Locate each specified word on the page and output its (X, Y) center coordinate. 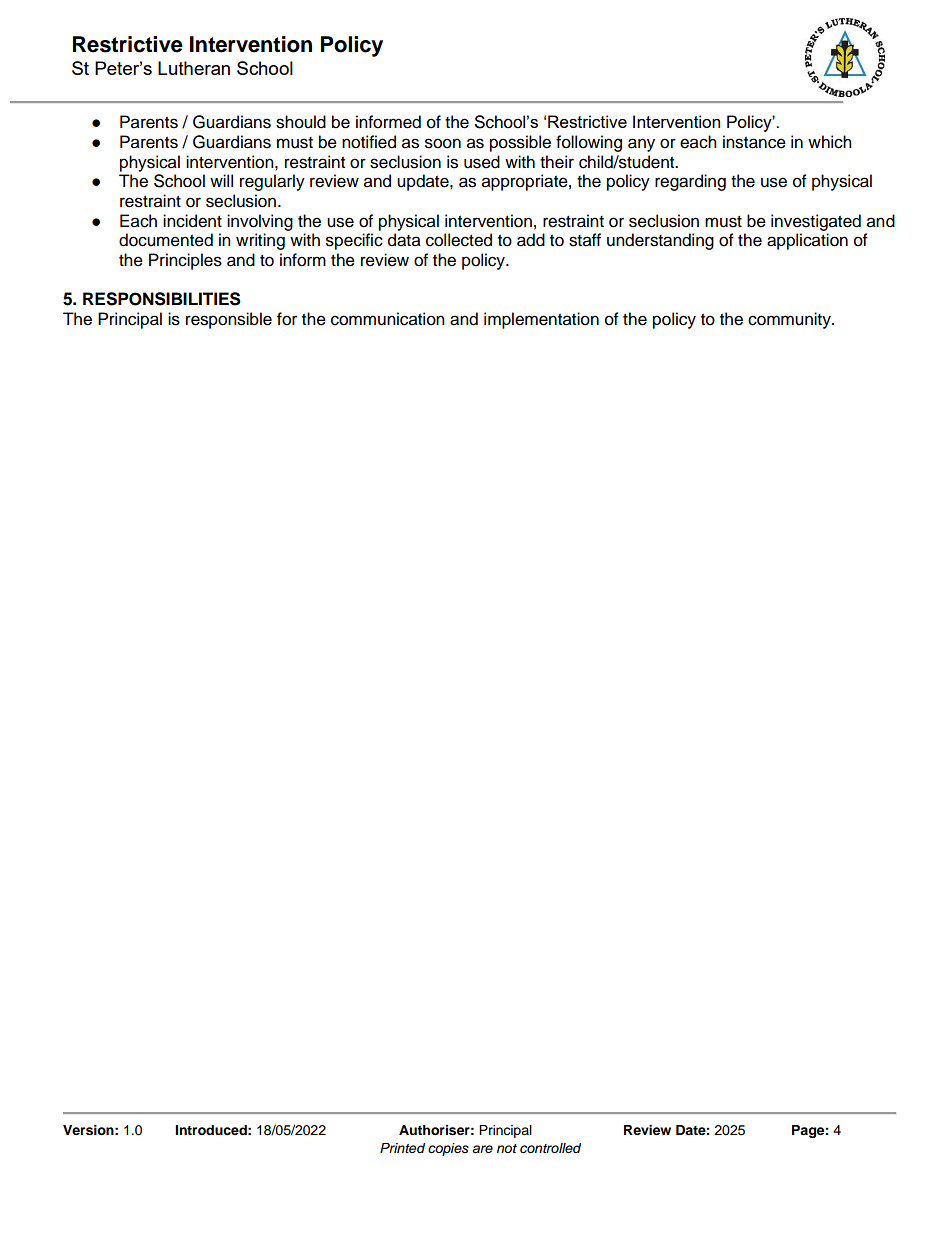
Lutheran (194, 68)
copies (448, 1149)
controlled (550, 1148)
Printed (402, 1148)
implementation (541, 320)
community (790, 320)
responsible (229, 320)
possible (520, 143)
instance (754, 142)
